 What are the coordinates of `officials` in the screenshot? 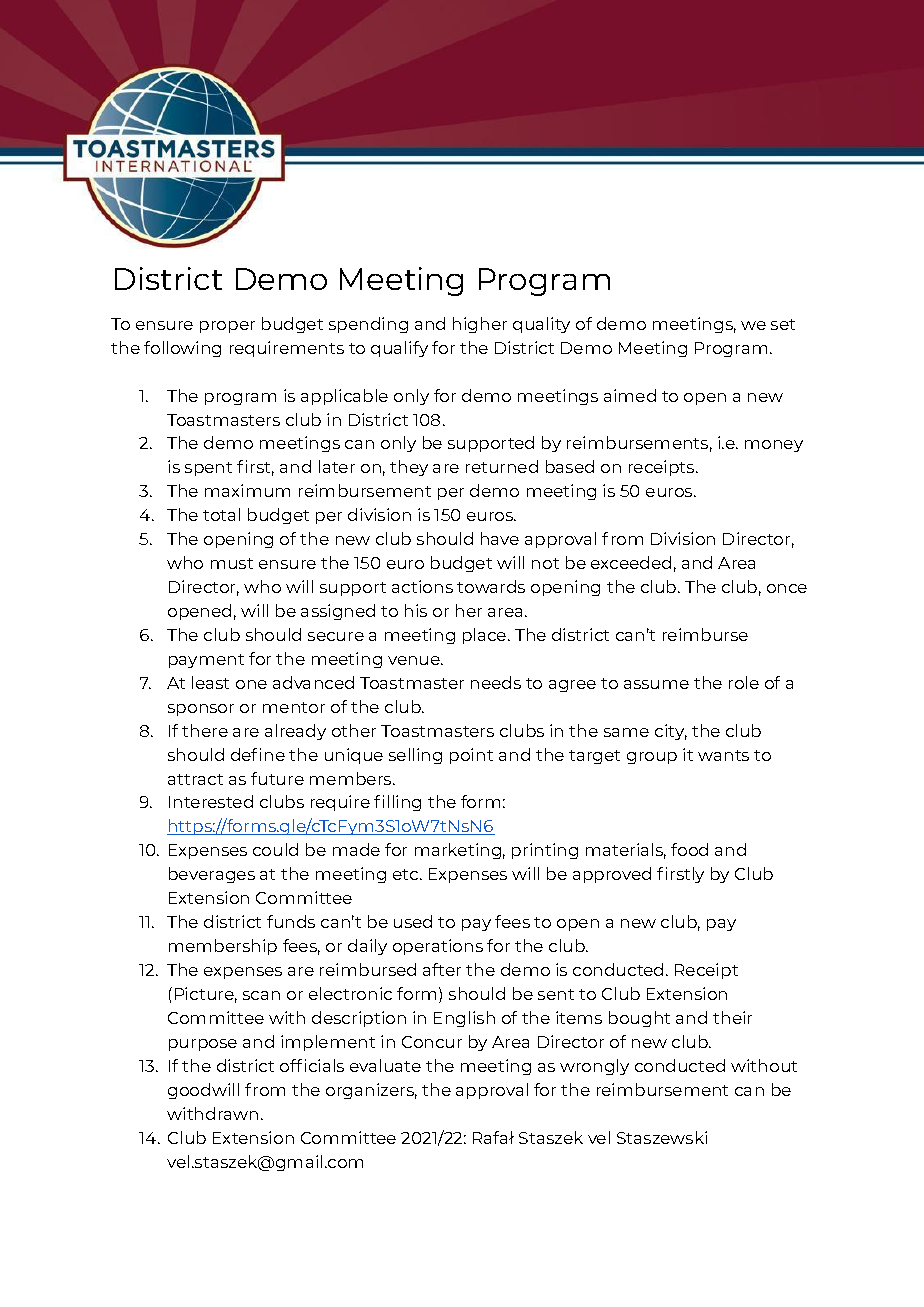 It's located at (312, 1065).
